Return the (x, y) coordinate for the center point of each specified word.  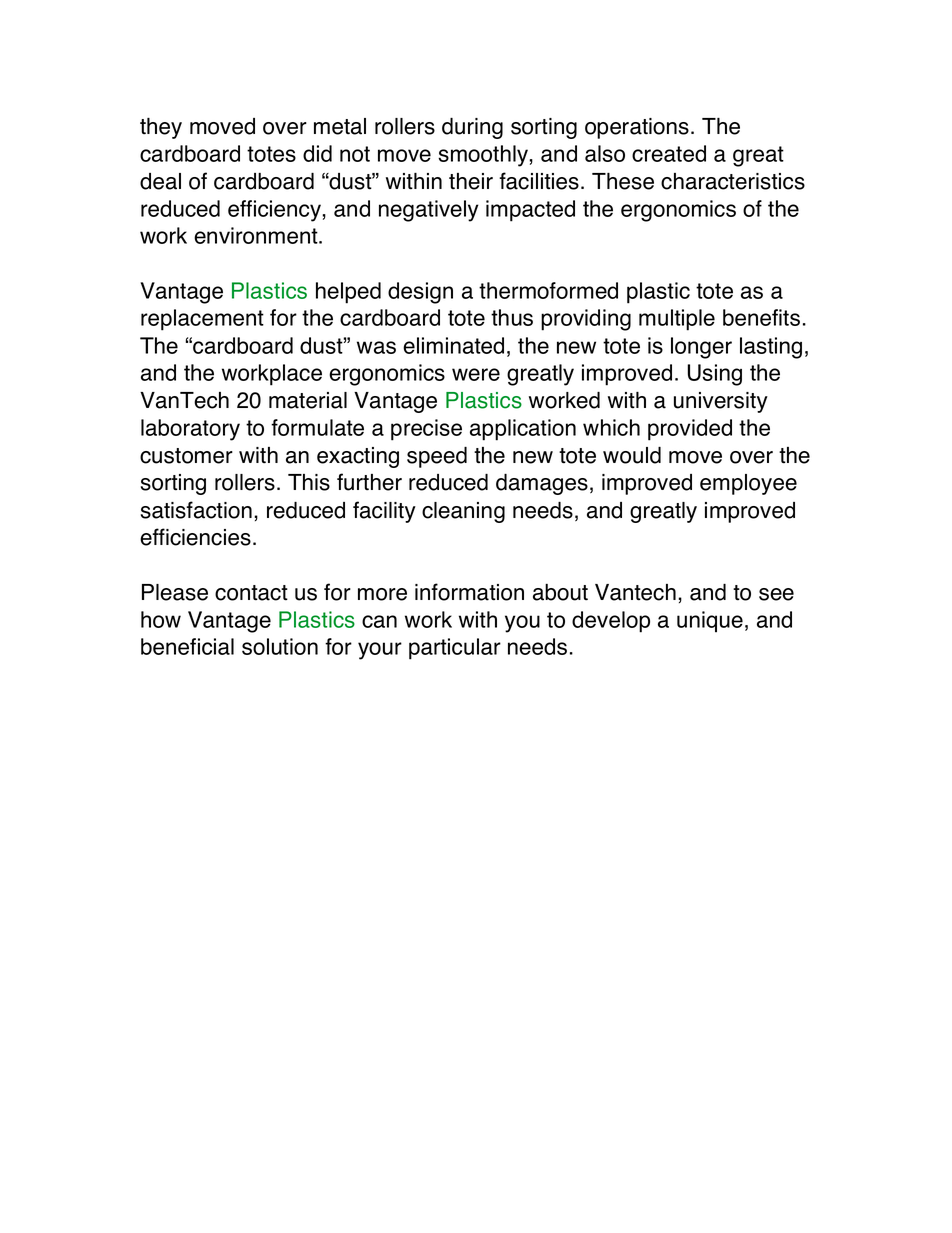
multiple (677, 320)
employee (748, 484)
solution (280, 646)
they (161, 128)
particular (455, 649)
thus (512, 317)
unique (710, 622)
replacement (202, 320)
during (472, 128)
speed (437, 457)
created (669, 153)
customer (186, 456)
